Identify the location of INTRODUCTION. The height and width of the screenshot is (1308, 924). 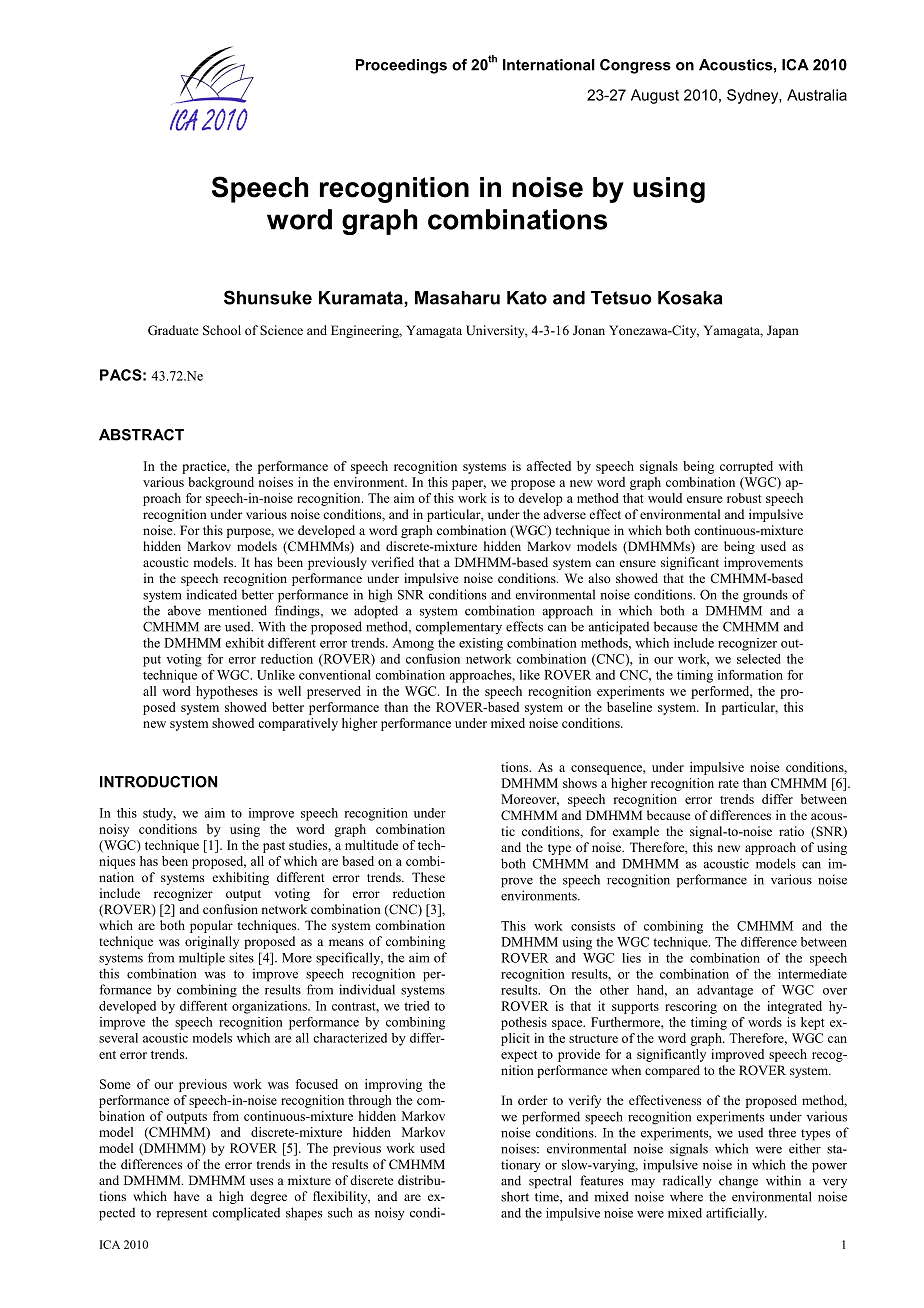
(158, 782).
